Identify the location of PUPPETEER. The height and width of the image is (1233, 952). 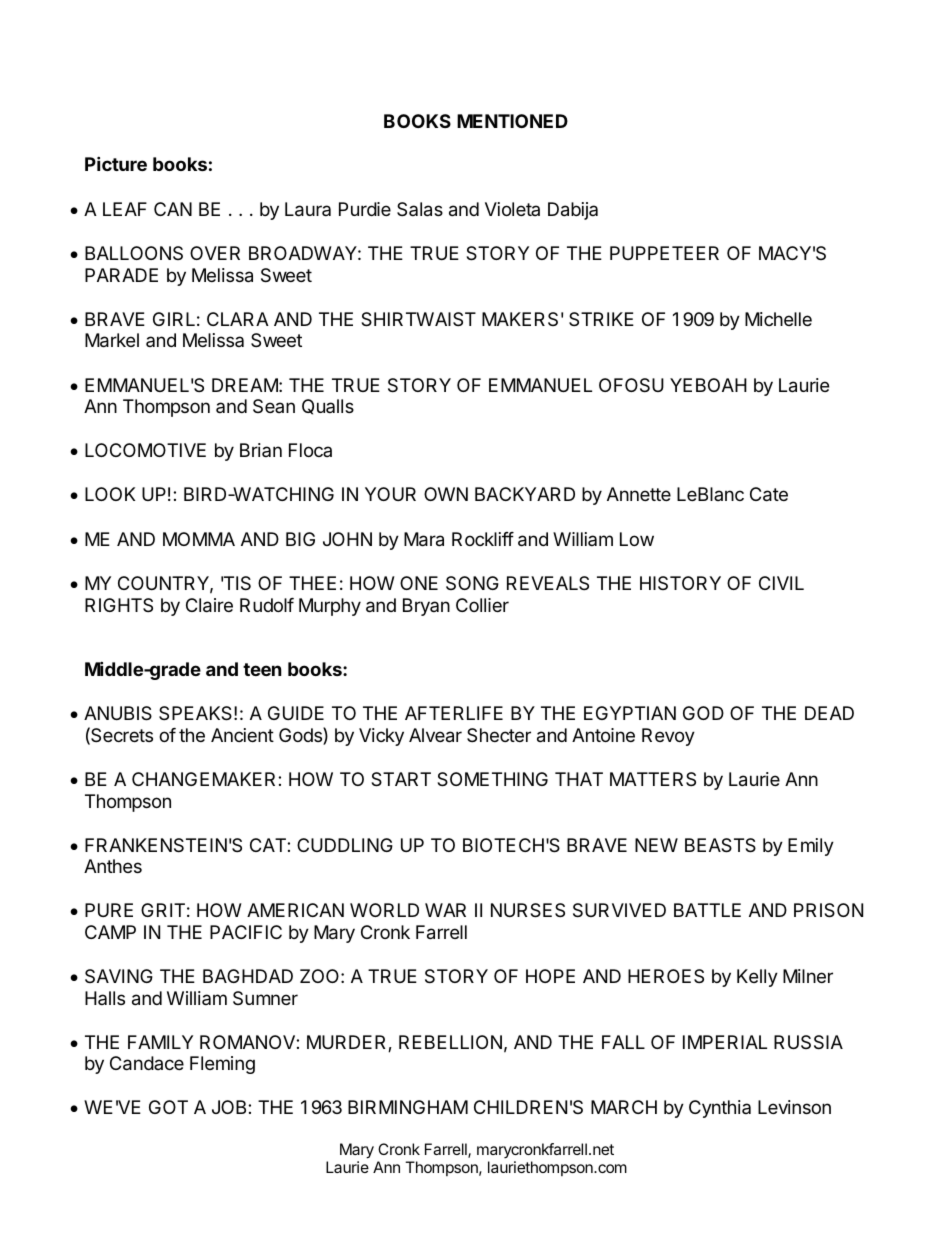
(664, 253).
